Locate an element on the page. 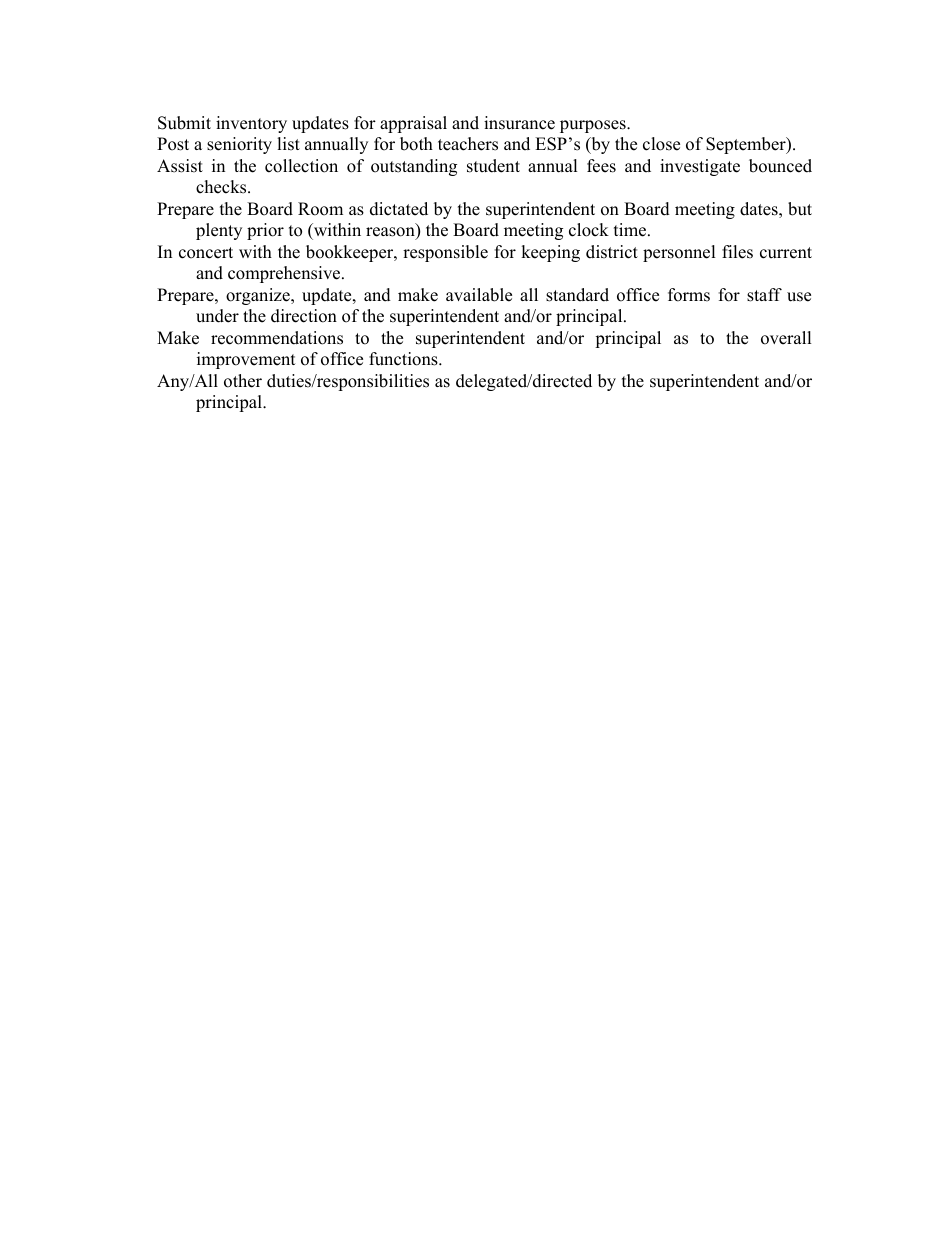  overall is located at coordinates (786, 338).
